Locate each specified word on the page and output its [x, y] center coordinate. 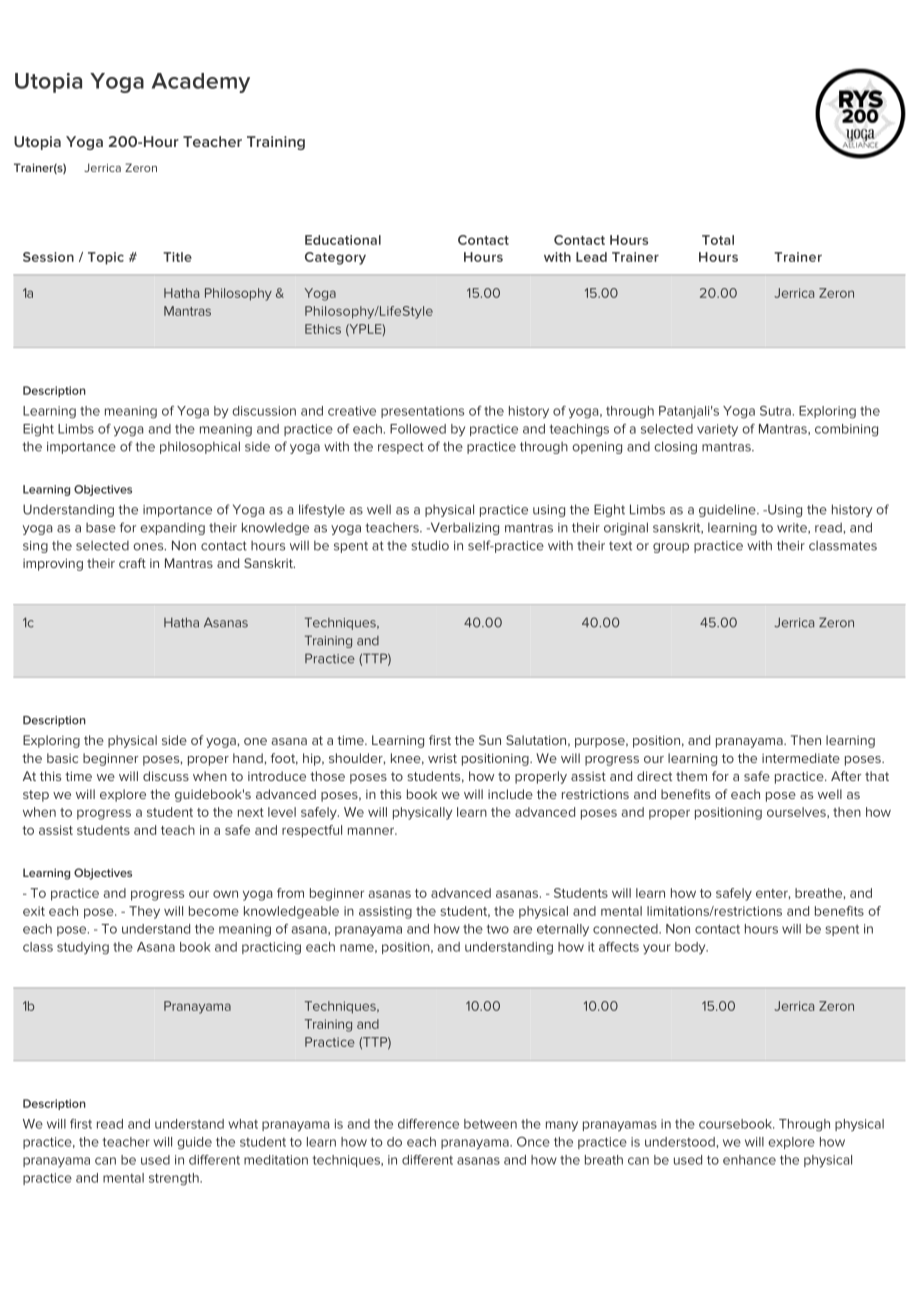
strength [175, 1179]
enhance [749, 1160]
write [793, 528]
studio [430, 545]
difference [428, 1124]
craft [132, 563]
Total [718, 240]
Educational [343, 240]
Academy [201, 83]
